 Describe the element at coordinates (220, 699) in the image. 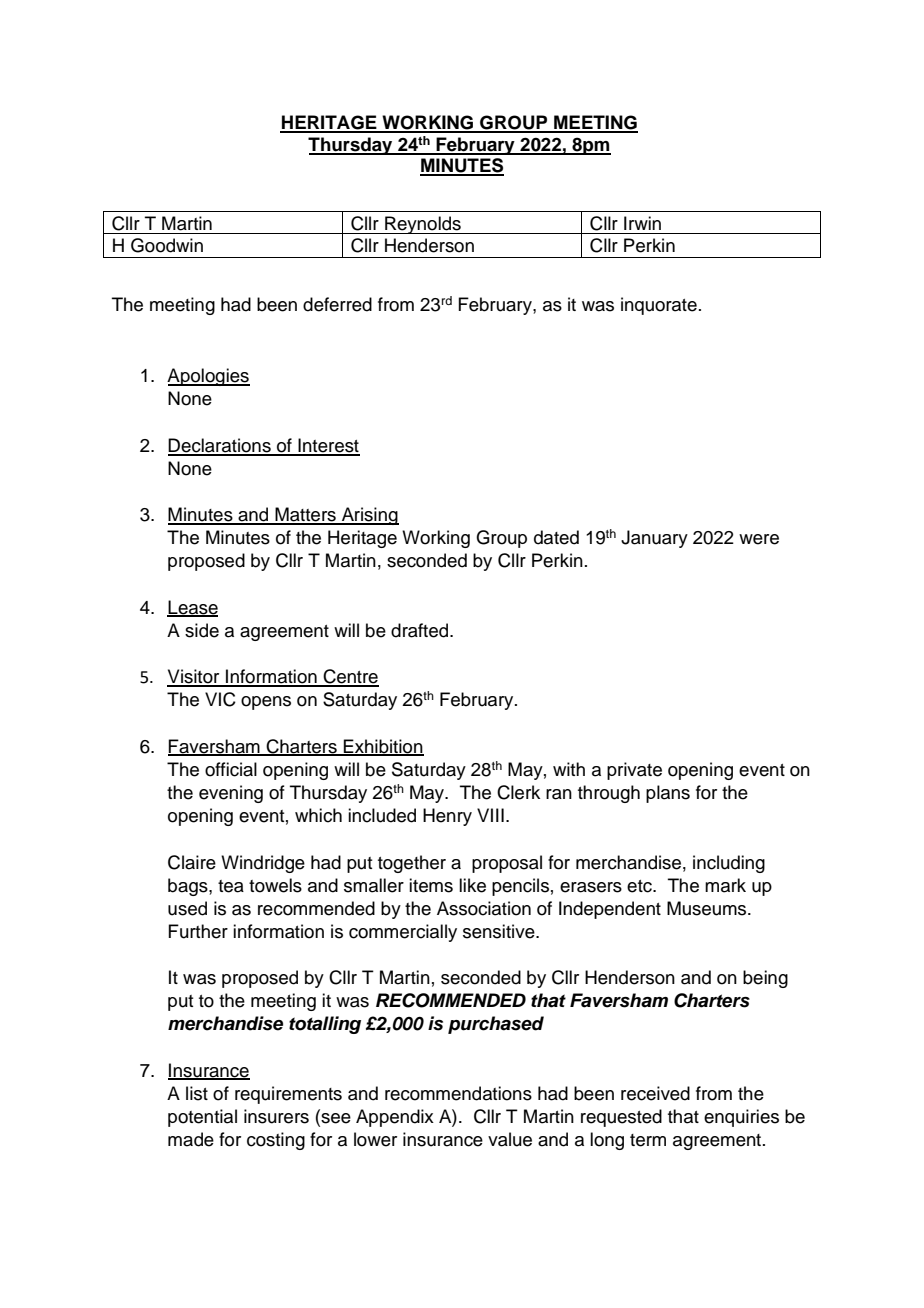

I see `VIC` at that location.
